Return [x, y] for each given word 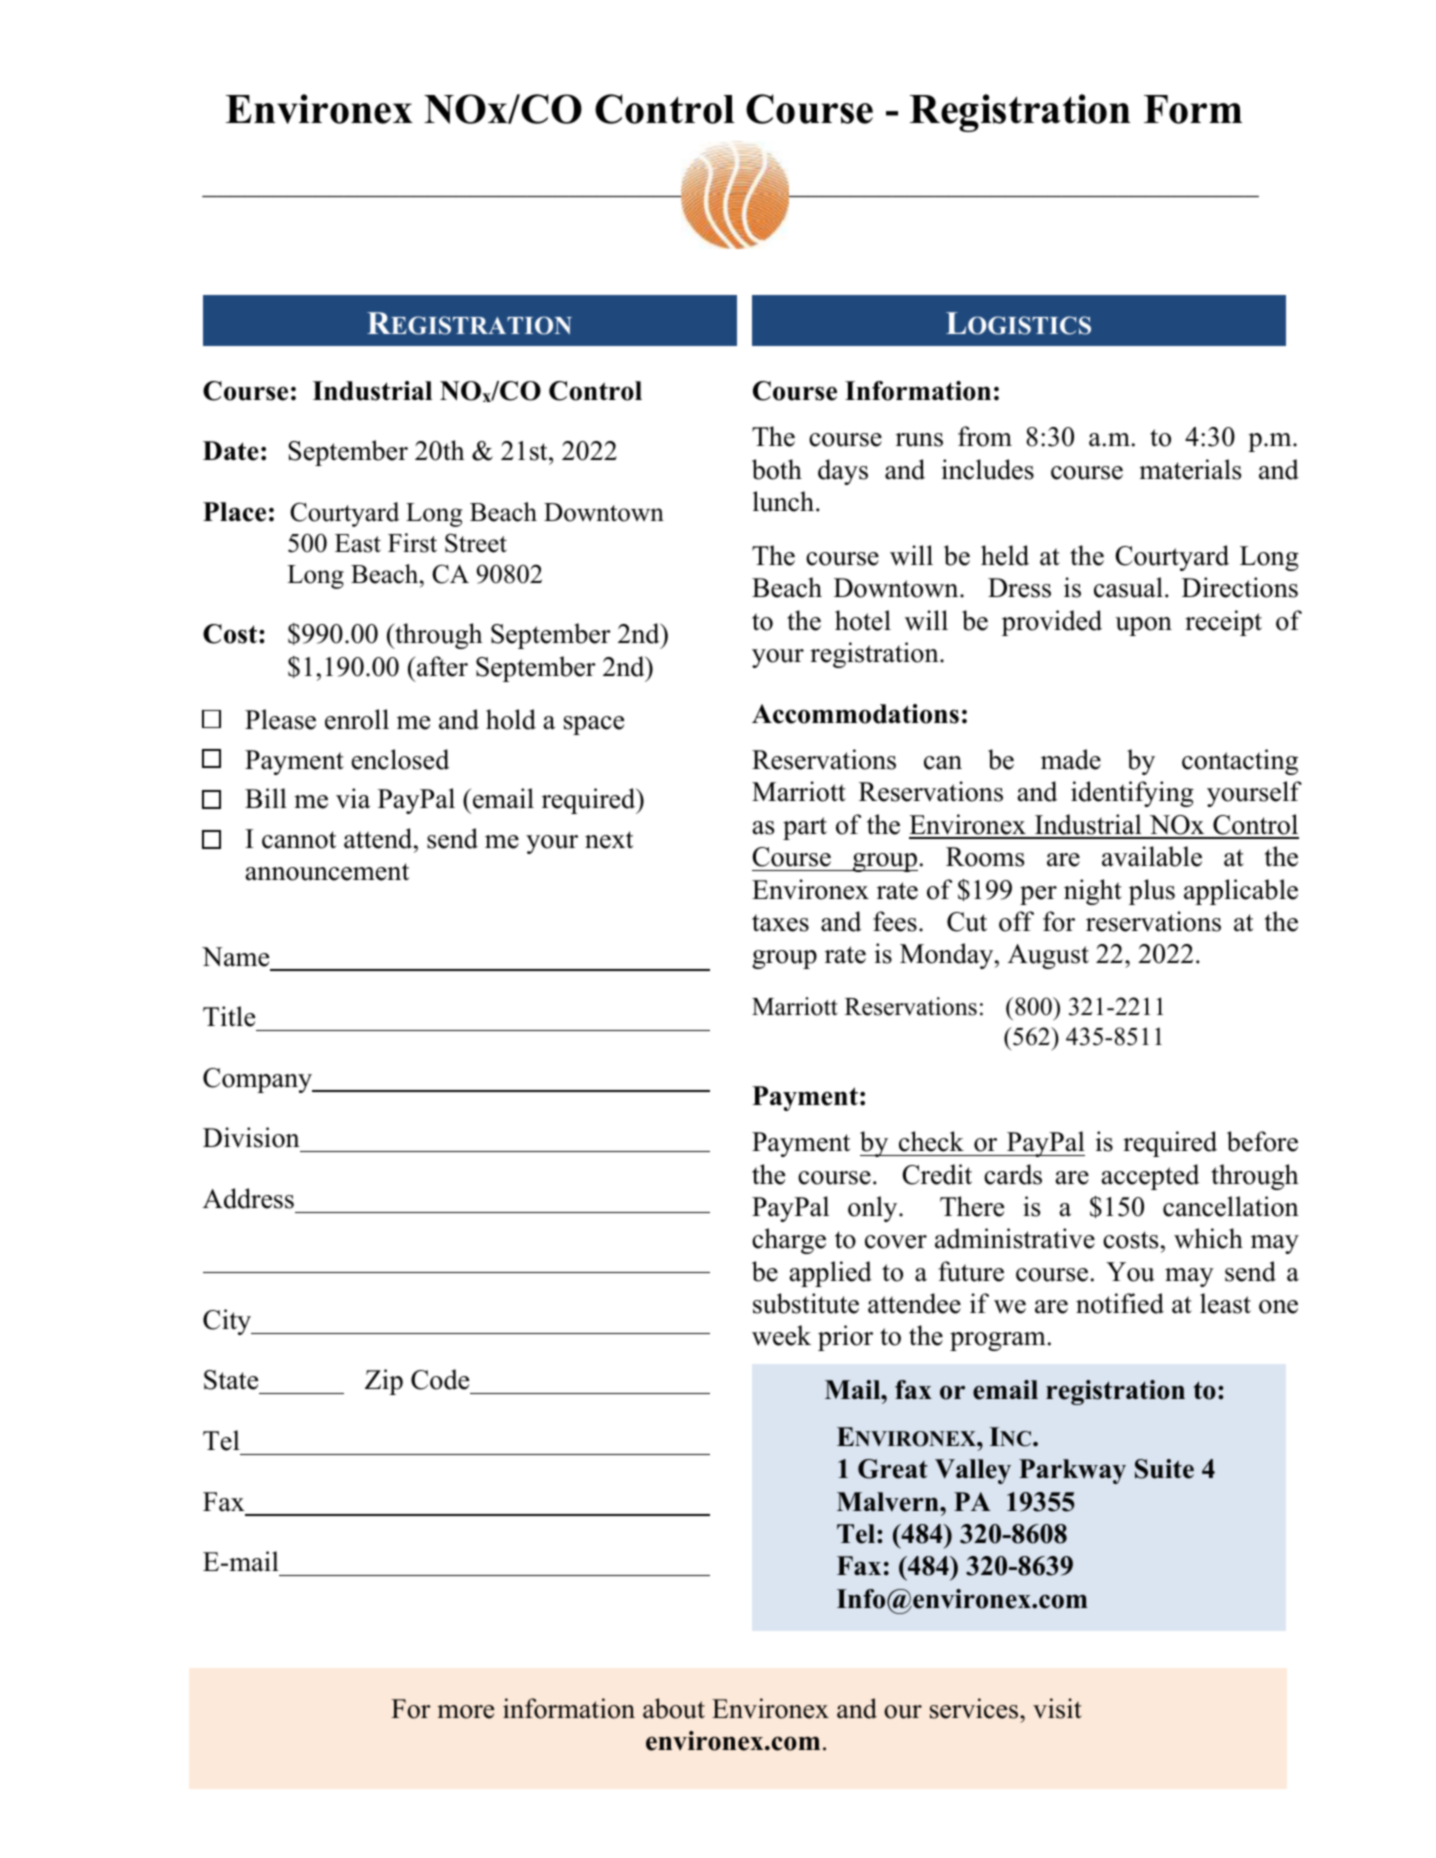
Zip [384, 1382]
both [777, 469]
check [931, 1141]
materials [1190, 469]
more [465, 1712]
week [781, 1335]
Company [259, 1080]
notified [1120, 1303]
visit [1057, 1708]
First [412, 543]
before [1262, 1141]
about [674, 1708]
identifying [1132, 794]
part [805, 828]
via [353, 798]
